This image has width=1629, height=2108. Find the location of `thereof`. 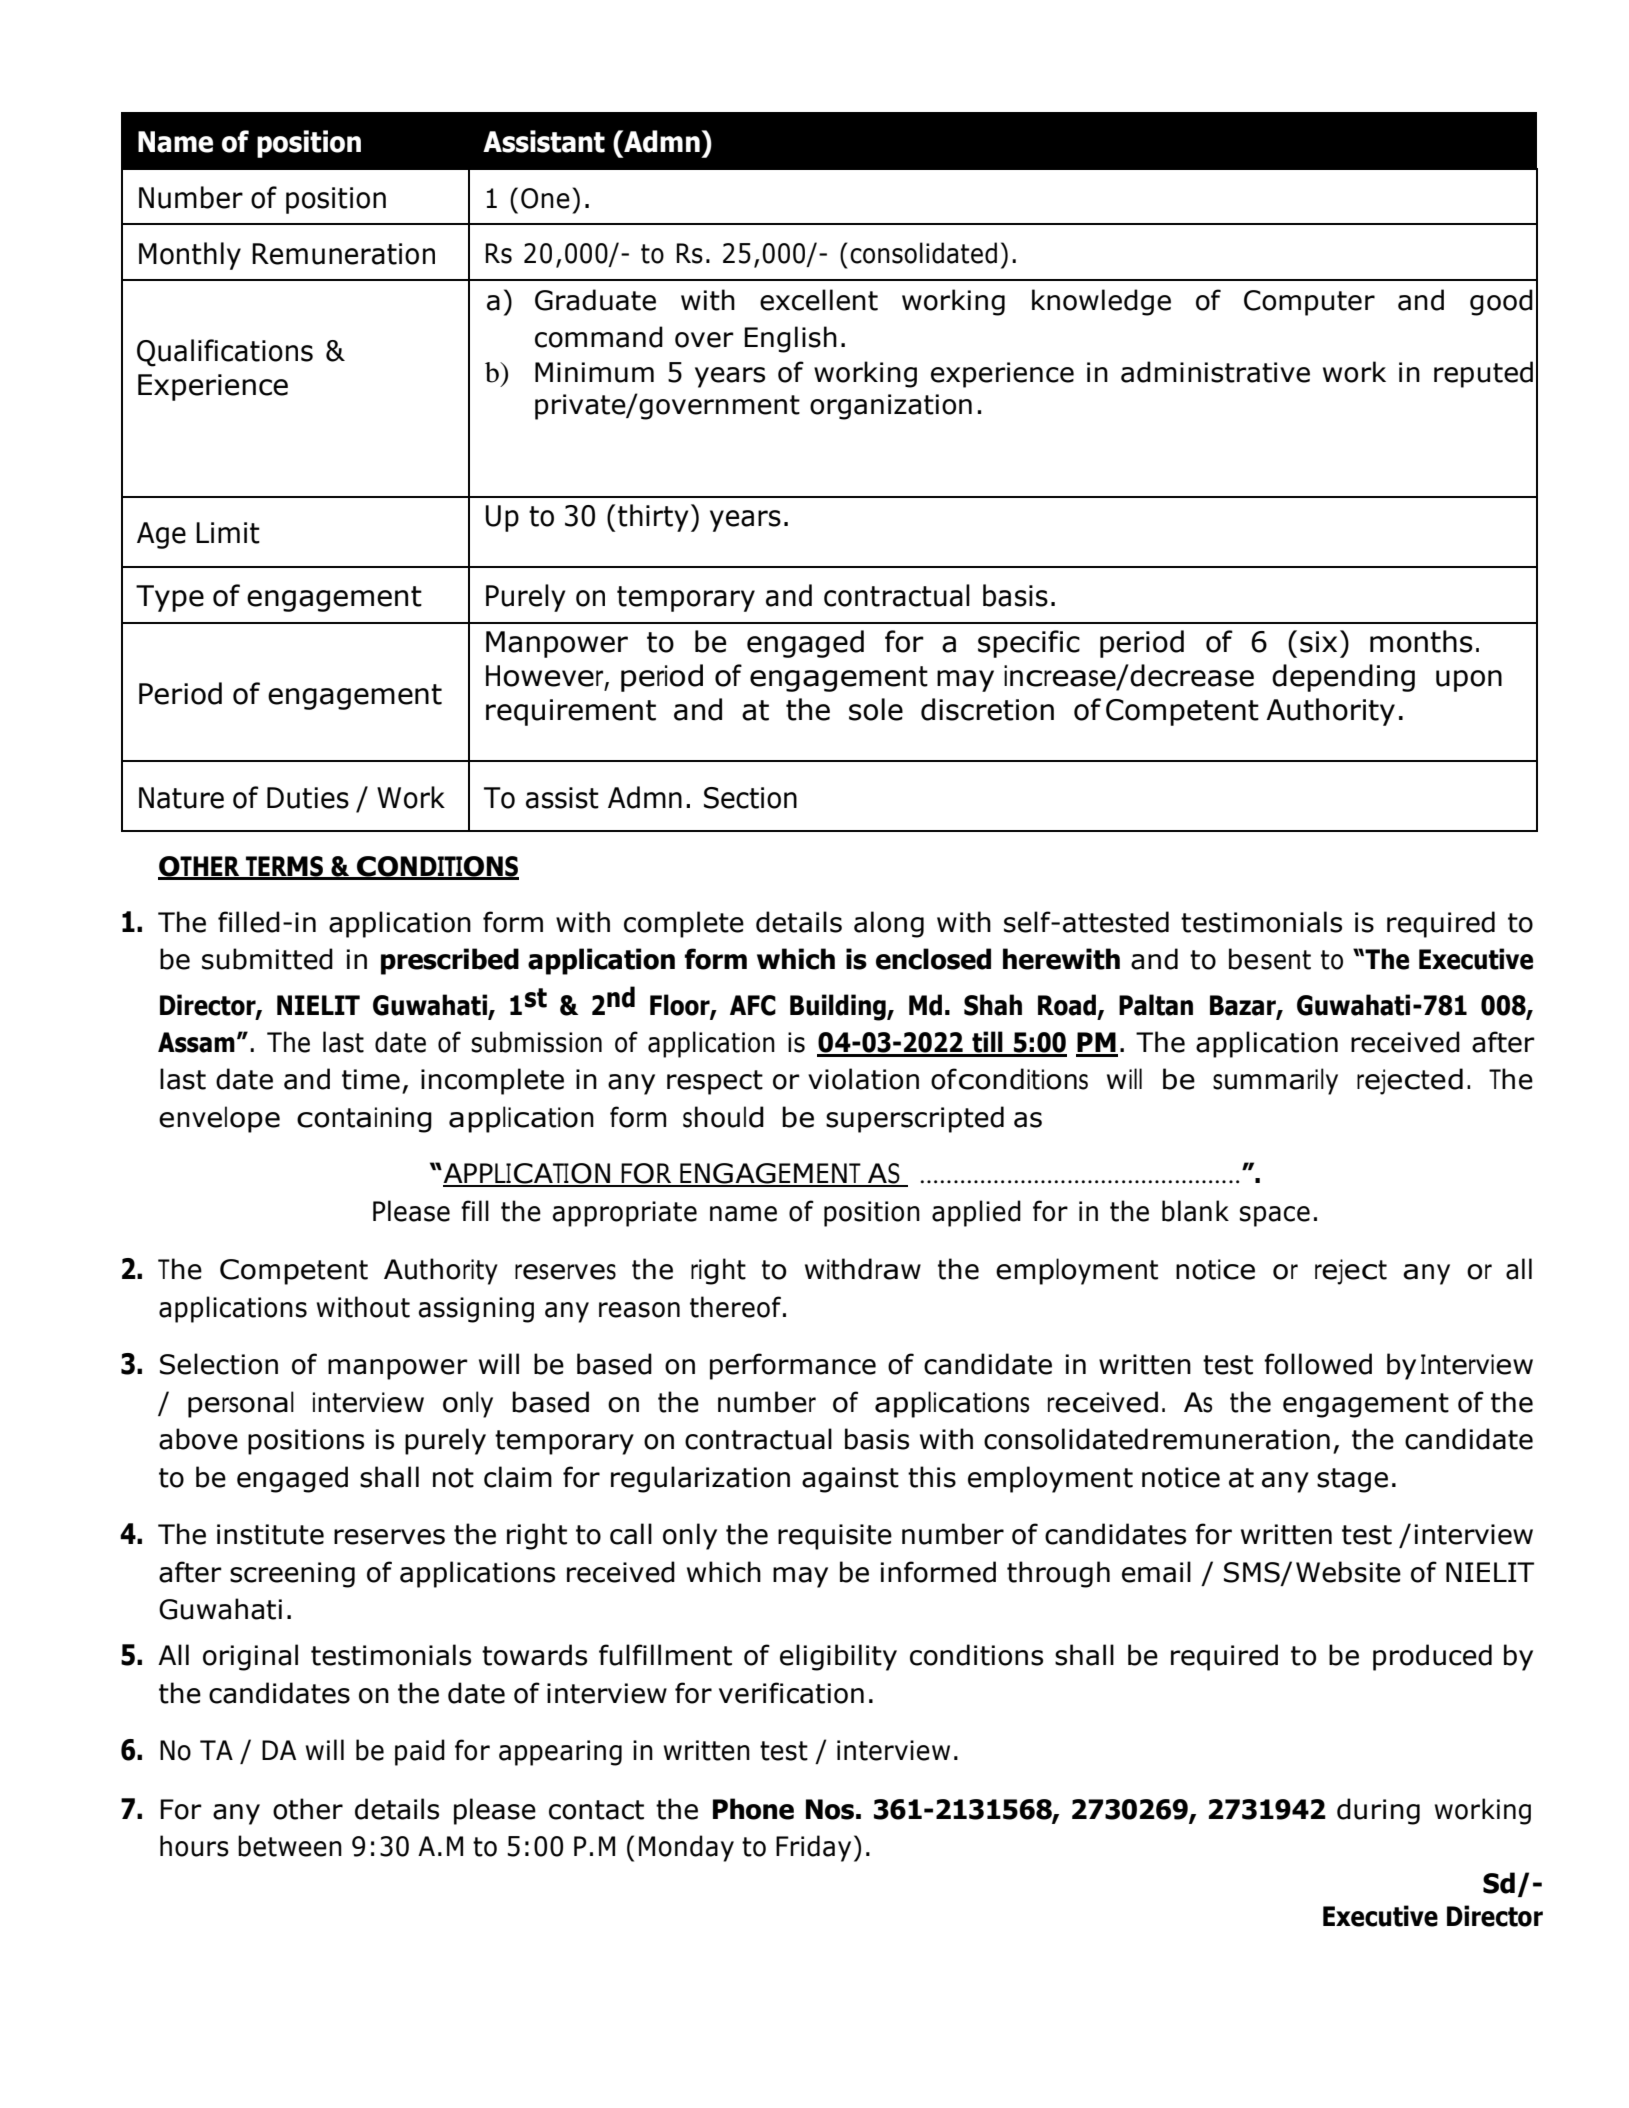

thereof is located at coordinates (735, 1307).
